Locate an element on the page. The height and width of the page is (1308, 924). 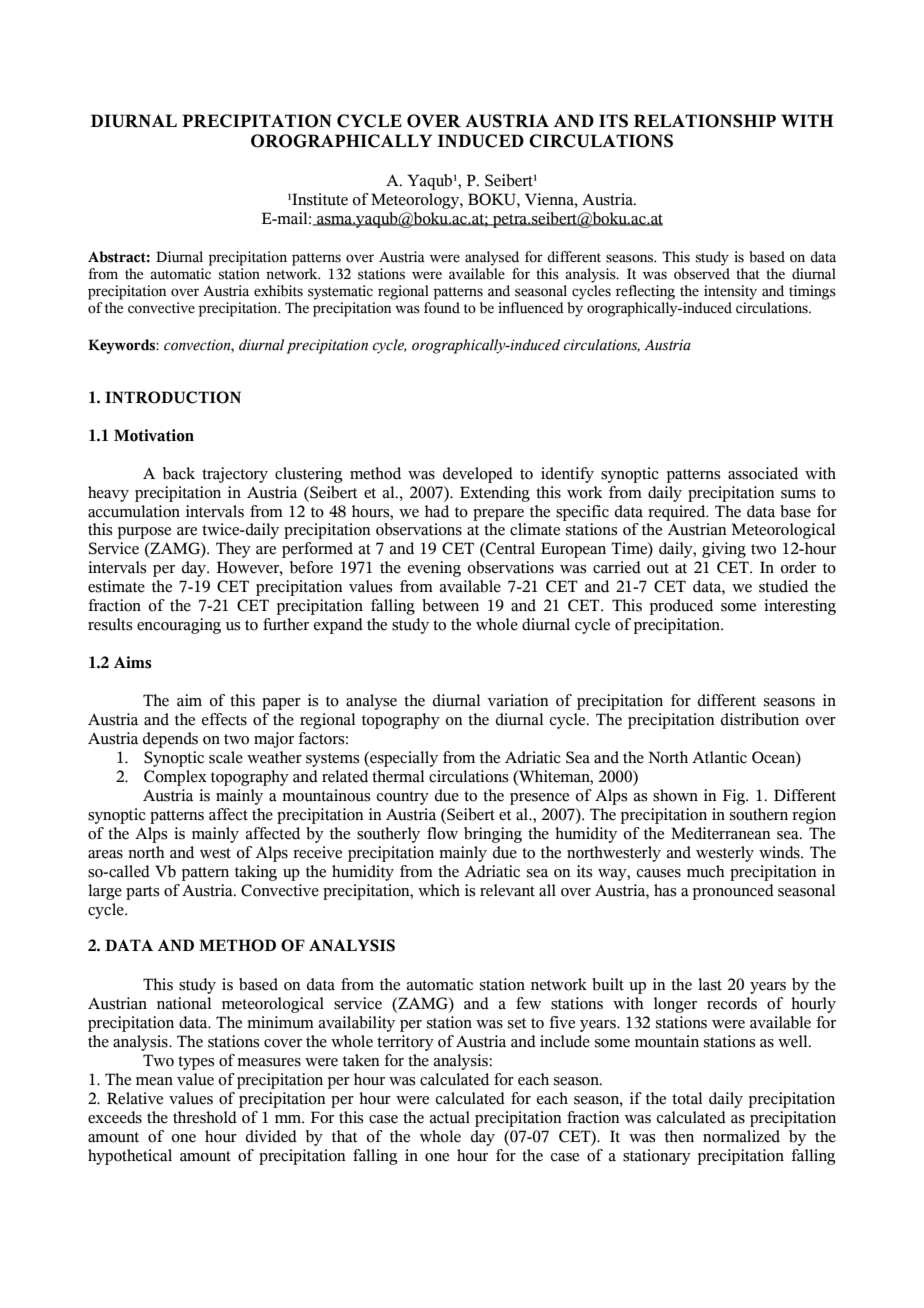
produced is located at coordinates (681, 607).
